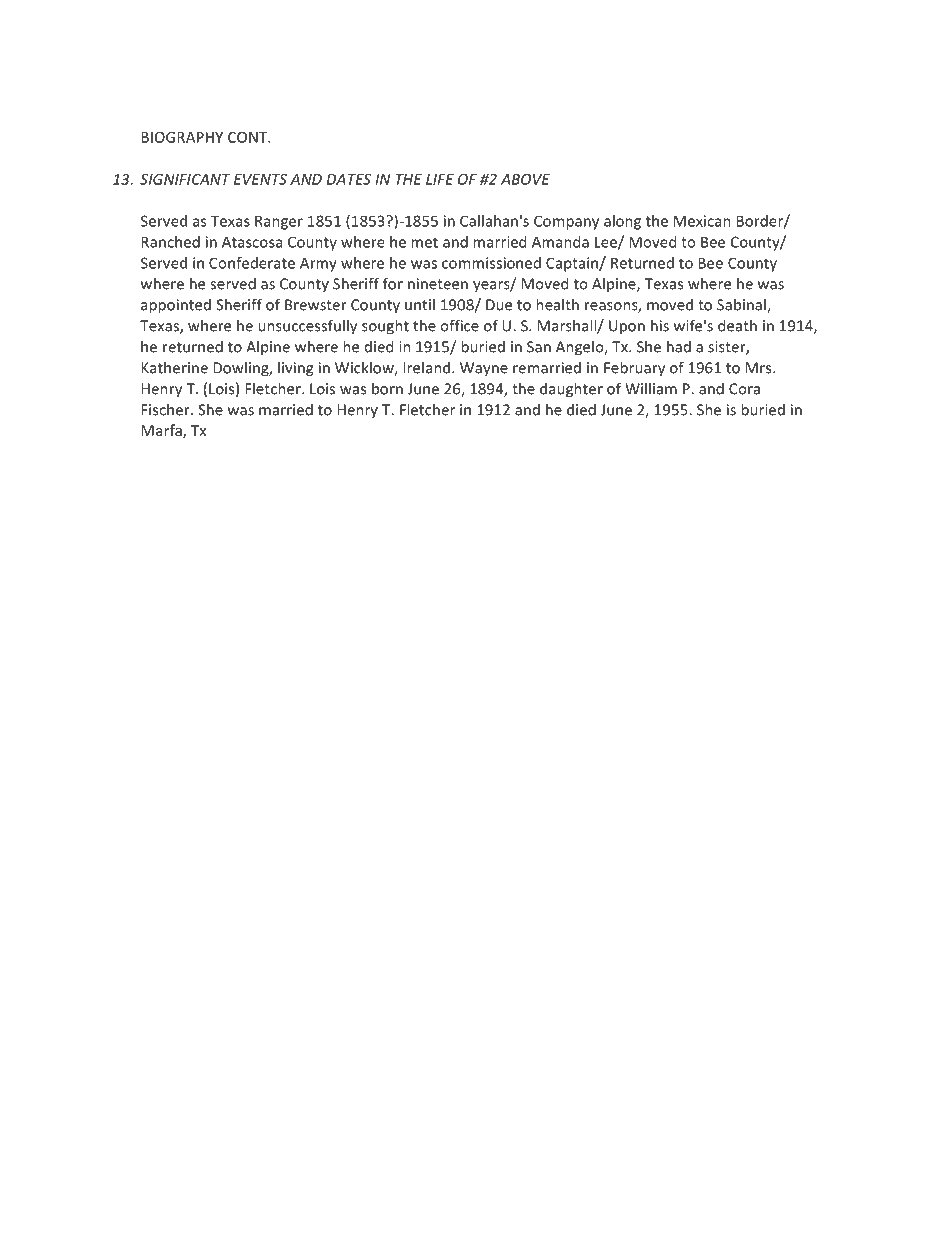 This image has height=1236, width=952. What do you see at coordinates (295, 369) in the image?
I see `living` at bounding box center [295, 369].
